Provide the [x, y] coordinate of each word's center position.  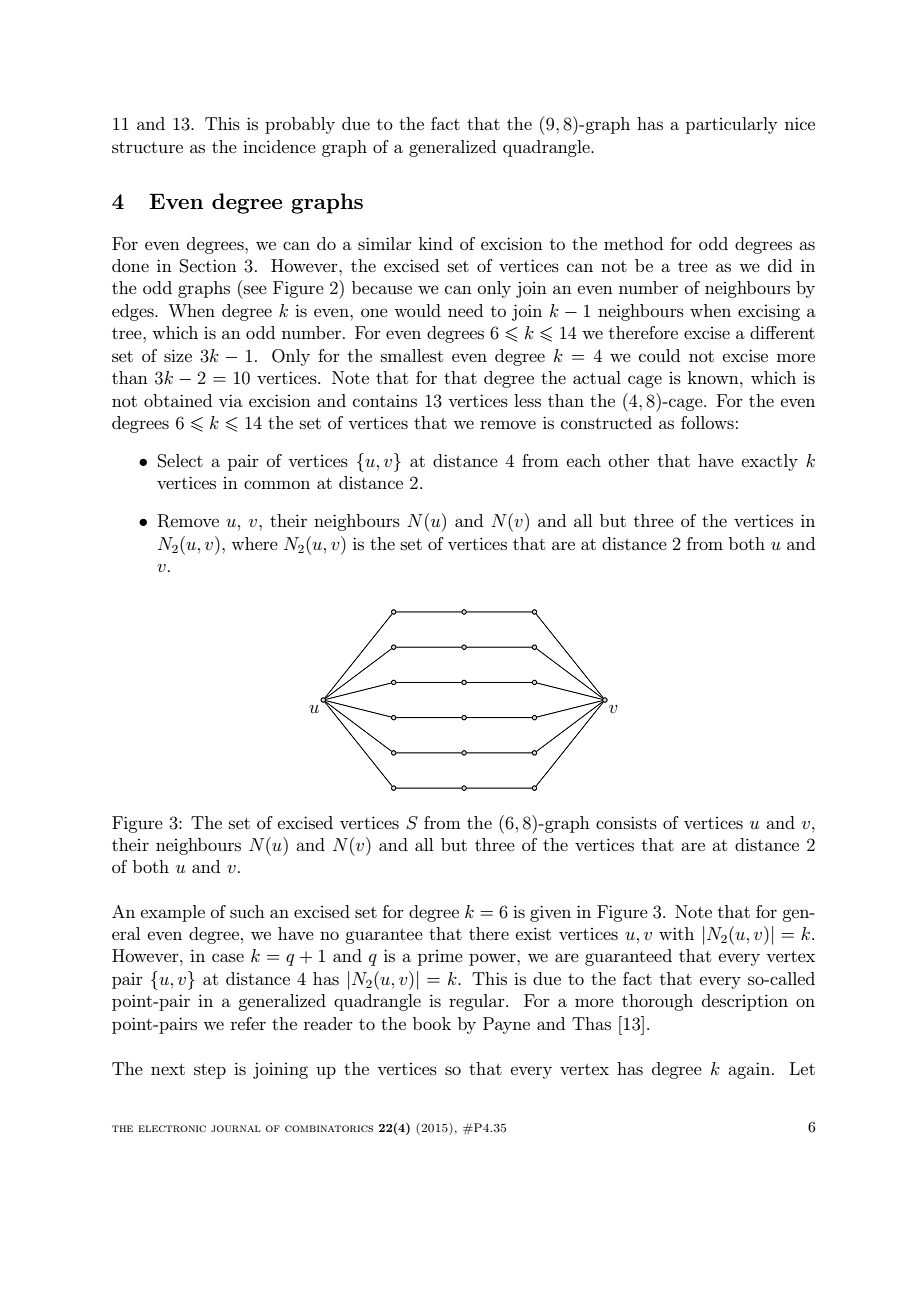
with [676, 933]
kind [436, 243]
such [247, 911]
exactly [770, 462]
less [527, 400]
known [714, 377]
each [584, 460]
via [231, 400]
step [210, 1071]
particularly [731, 125]
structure [147, 147]
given [550, 913]
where [254, 543]
